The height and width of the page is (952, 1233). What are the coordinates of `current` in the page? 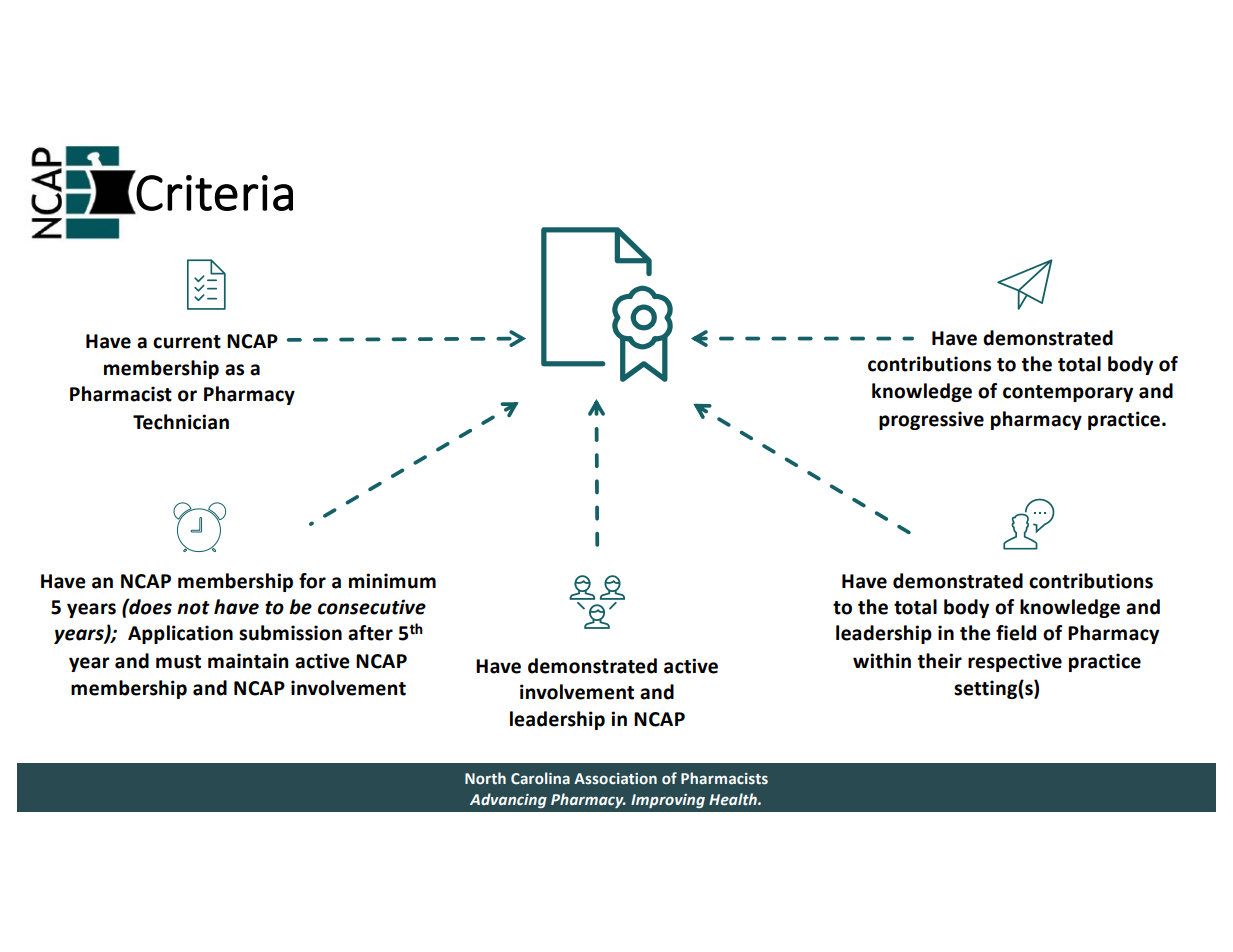 It's located at (187, 342).
